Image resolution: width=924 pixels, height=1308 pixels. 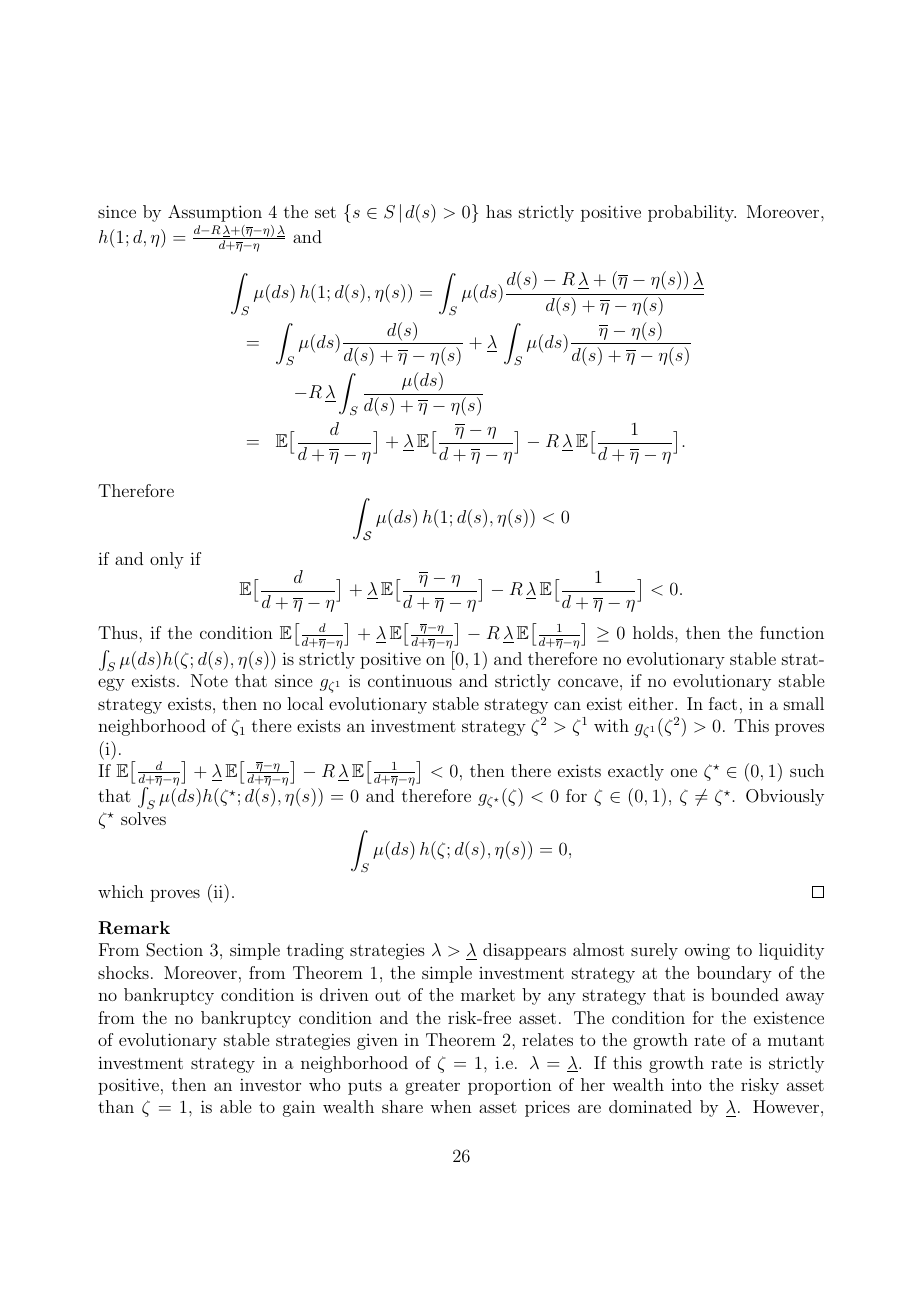 I want to click on disappears, so click(x=524, y=951).
